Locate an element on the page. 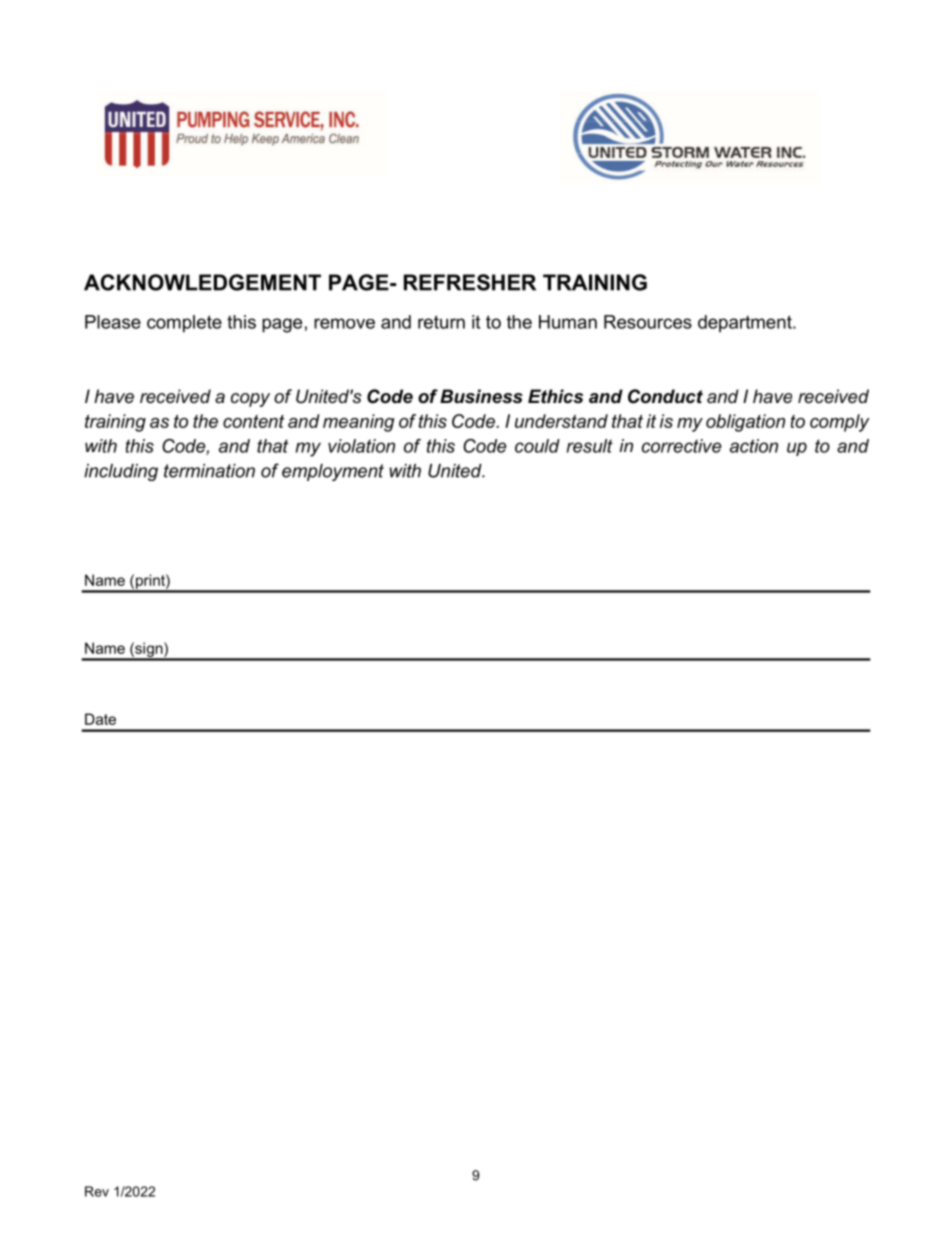 The image size is (952, 1233). Rev is located at coordinates (97, 1191).
